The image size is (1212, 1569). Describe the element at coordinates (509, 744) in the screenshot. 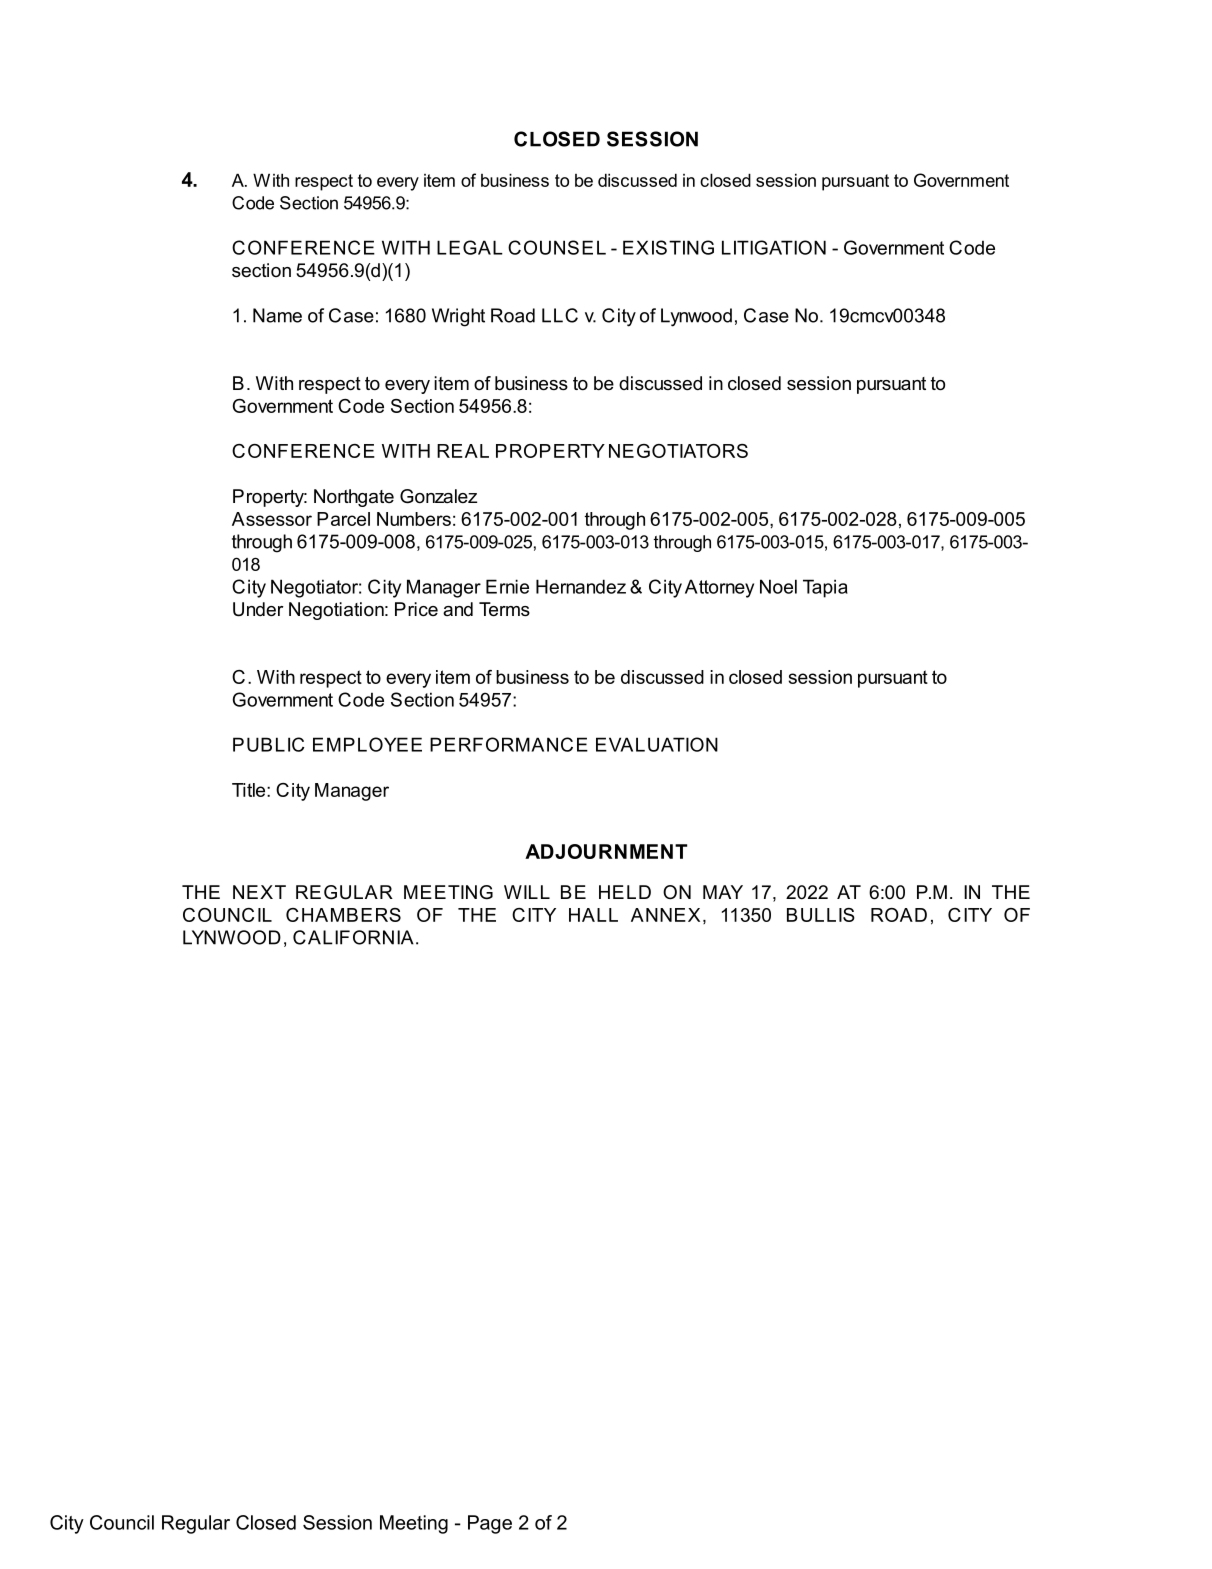

I see `PERFORMANCE` at that location.
